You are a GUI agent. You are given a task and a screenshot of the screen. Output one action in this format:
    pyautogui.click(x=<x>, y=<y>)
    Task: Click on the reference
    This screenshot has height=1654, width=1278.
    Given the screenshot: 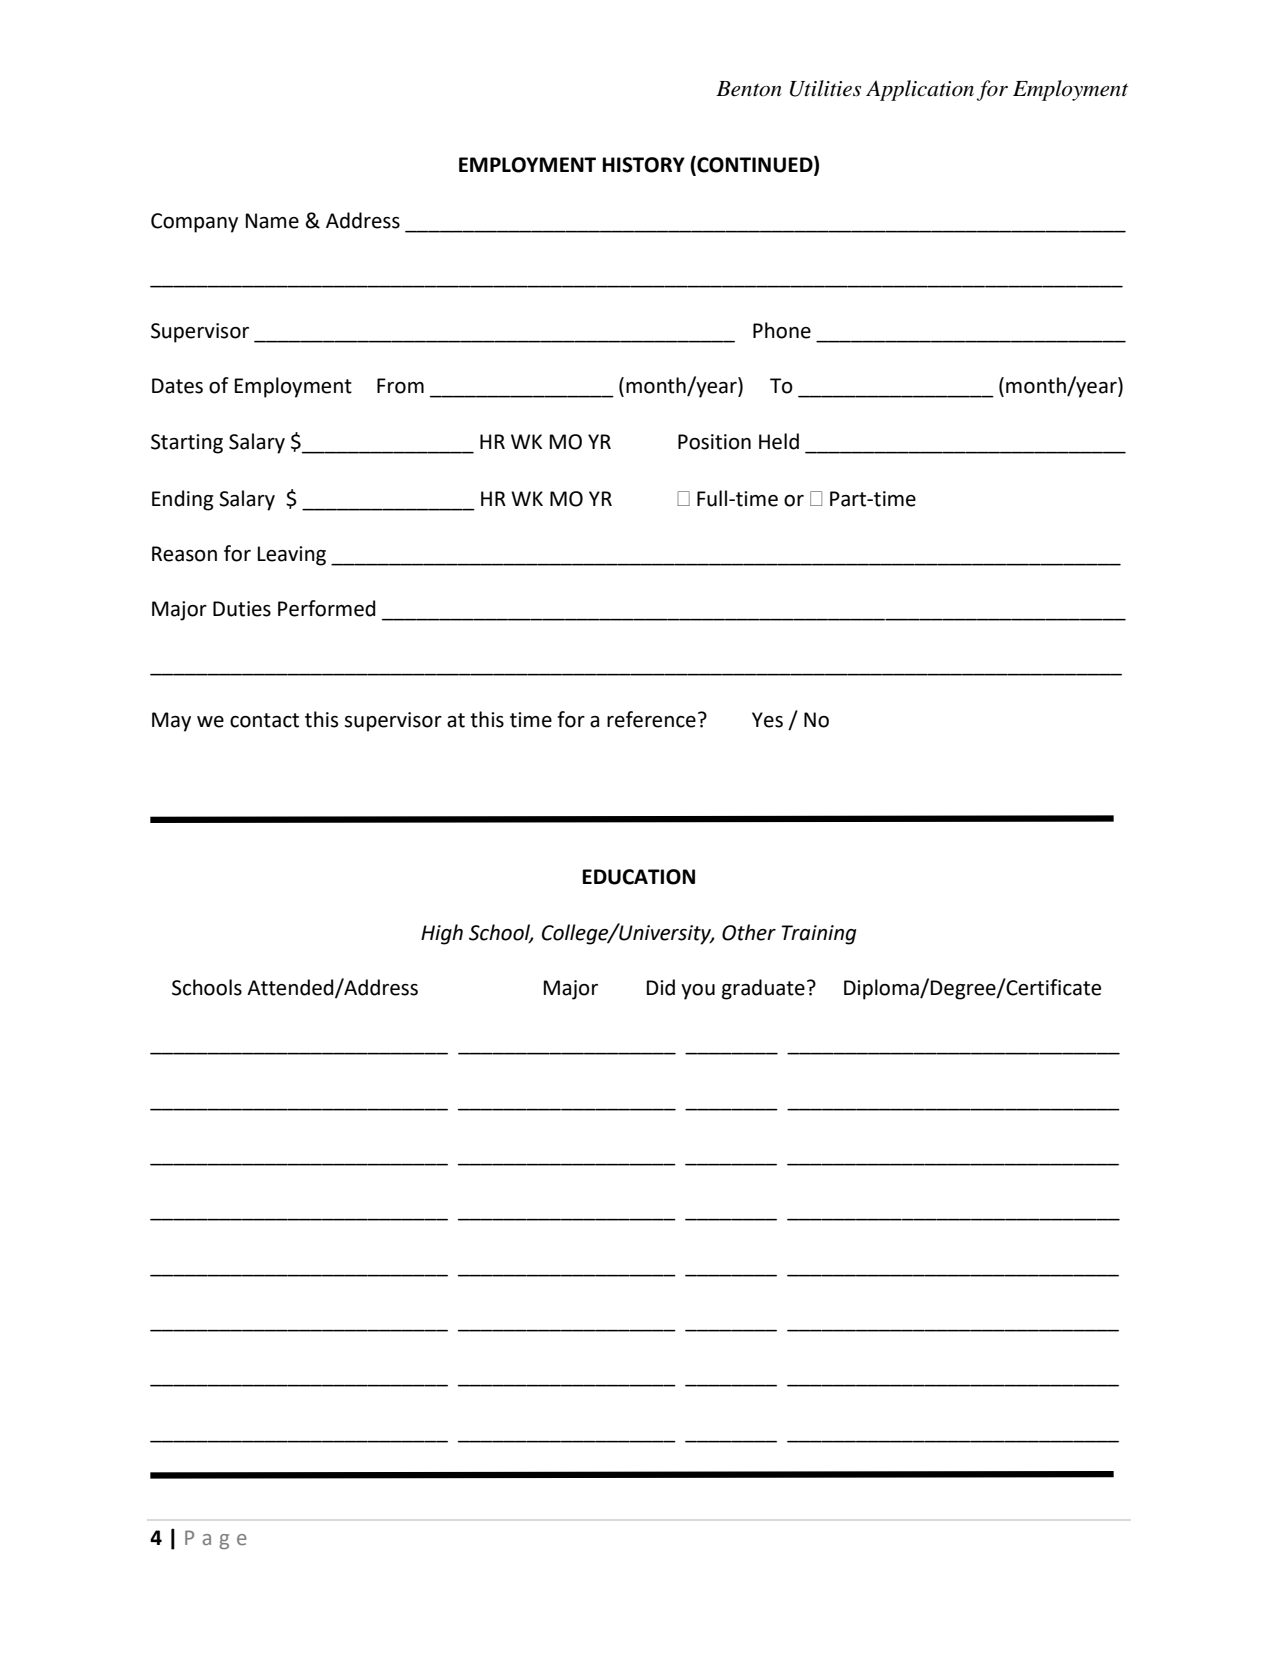 What is the action you would take?
    pyautogui.click(x=651, y=719)
